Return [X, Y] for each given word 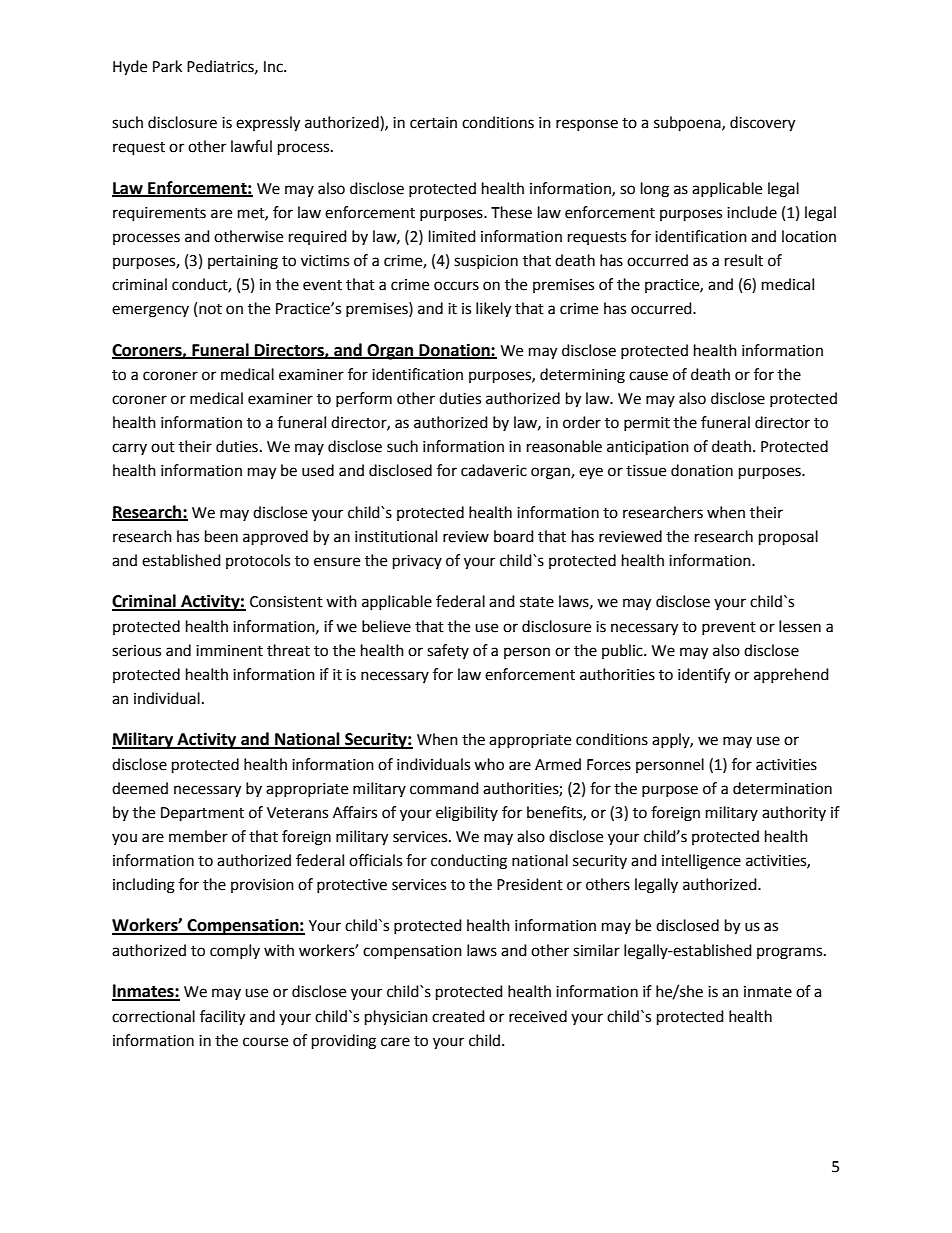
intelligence [701, 862]
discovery [762, 124]
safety [448, 651]
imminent [229, 651]
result [744, 260]
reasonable [564, 446]
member [198, 836]
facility [222, 1018]
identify [704, 676]
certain [433, 123]
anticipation [648, 448]
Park [167, 66]
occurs [456, 286]
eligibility [467, 814]
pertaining [243, 262]
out [163, 447]
